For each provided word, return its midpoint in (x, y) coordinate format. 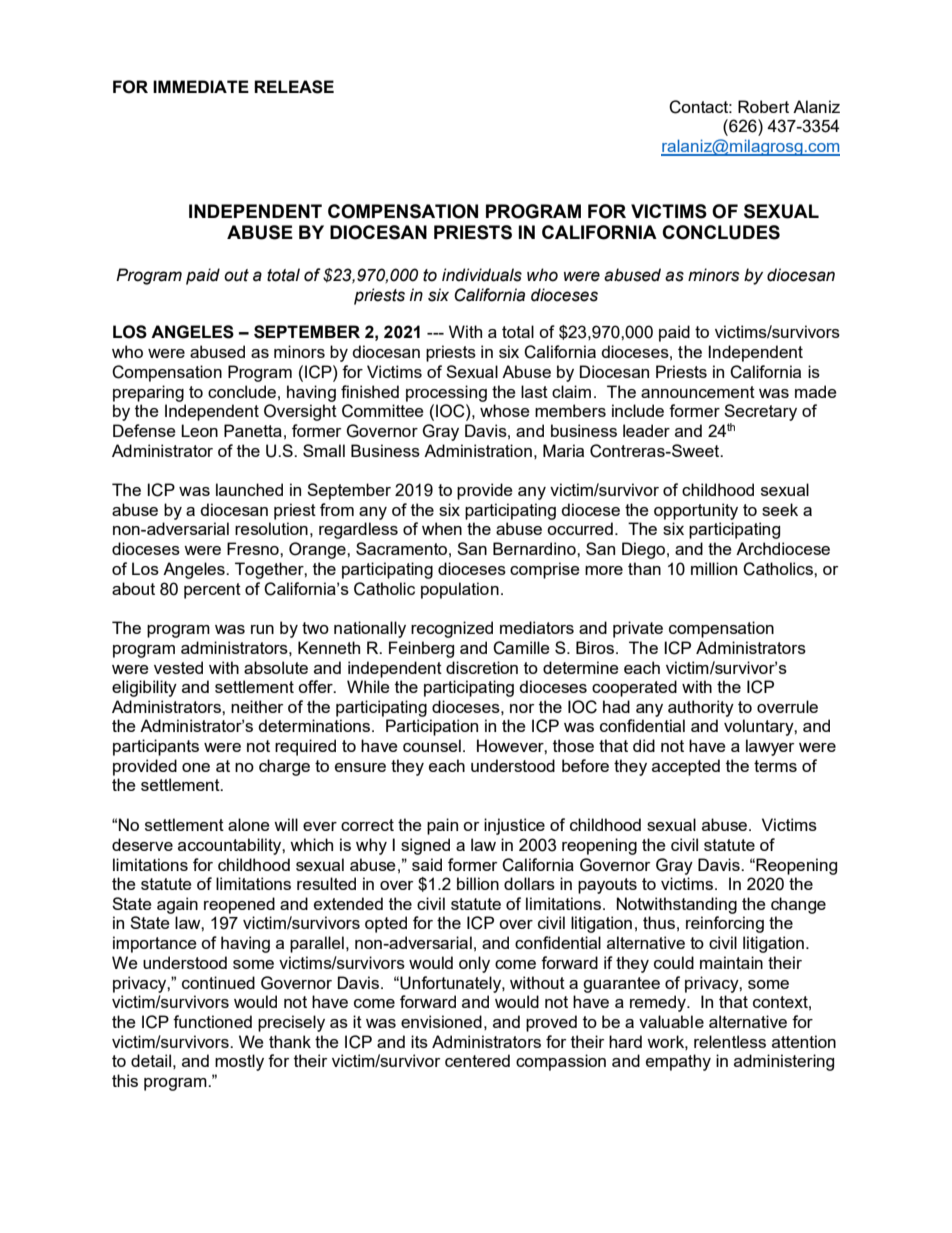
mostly (239, 1062)
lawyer (770, 747)
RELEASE (294, 87)
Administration (478, 450)
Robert (763, 106)
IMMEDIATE (201, 86)
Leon (199, 430)
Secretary (760, 412)
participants (156, 747)
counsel (432, 745)
